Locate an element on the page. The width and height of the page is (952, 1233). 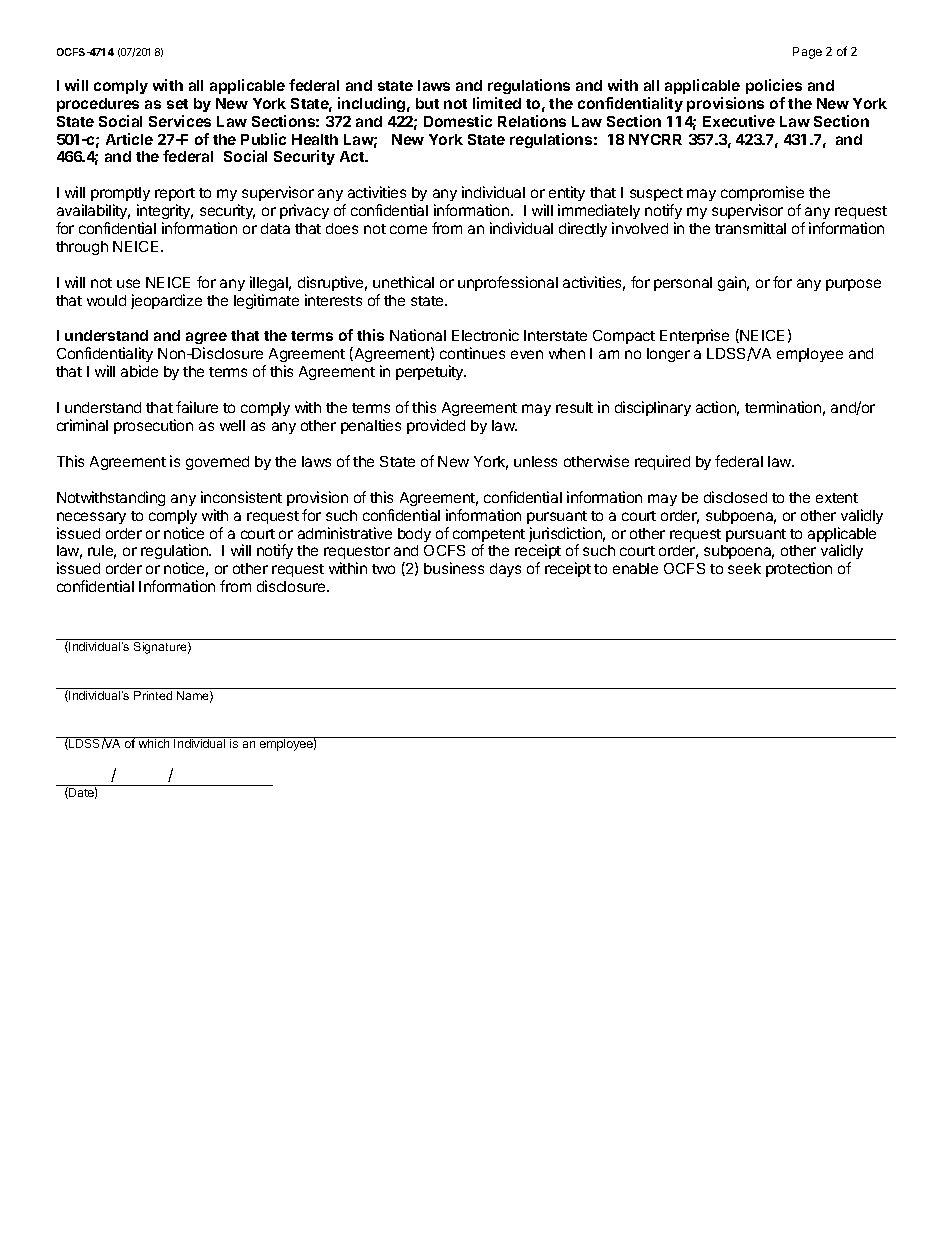
policies is located at coordinates (774, 86).
